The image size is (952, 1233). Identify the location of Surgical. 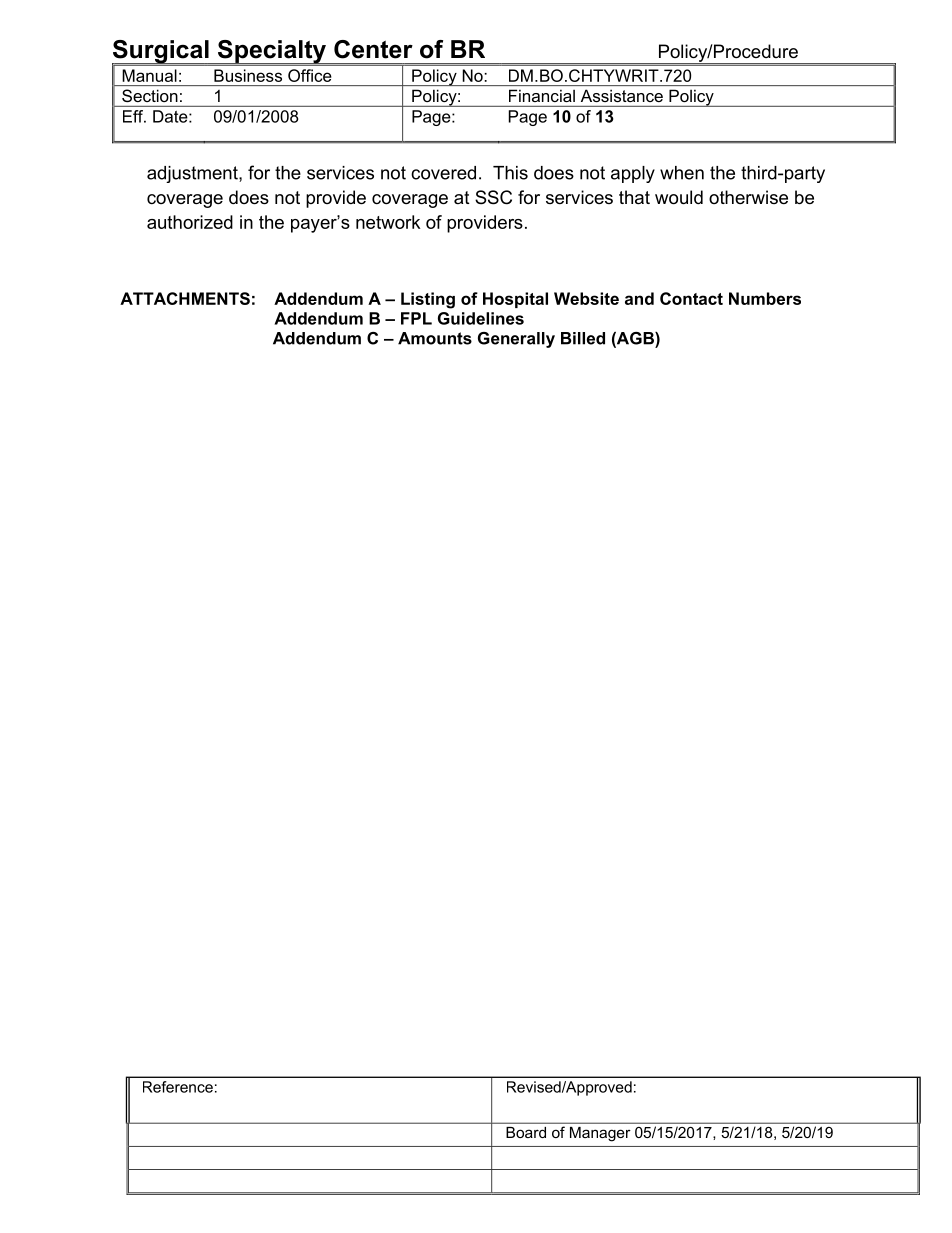
(161, 53).
